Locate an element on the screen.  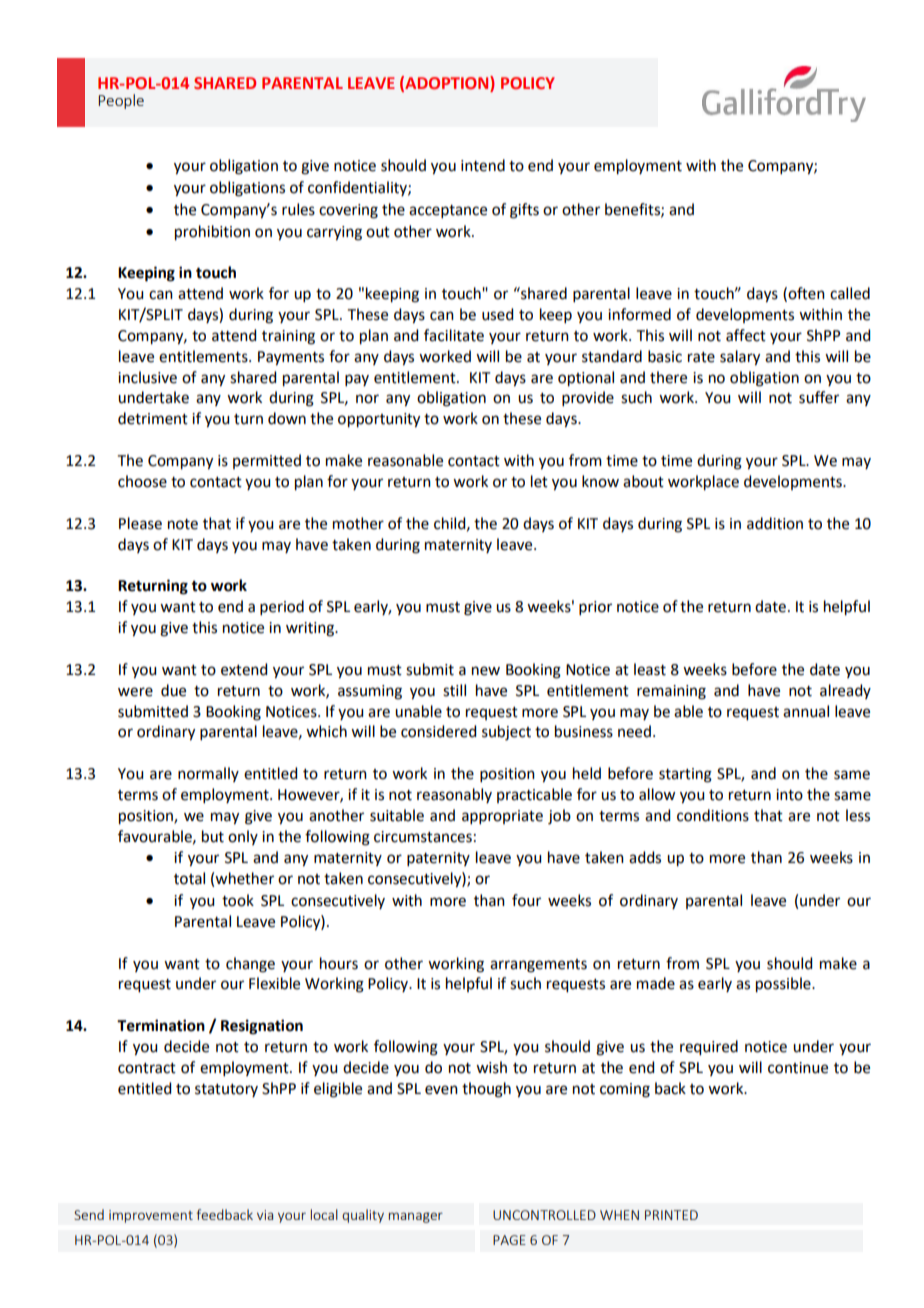
PAGE is located at coordinates (509, 1240).
